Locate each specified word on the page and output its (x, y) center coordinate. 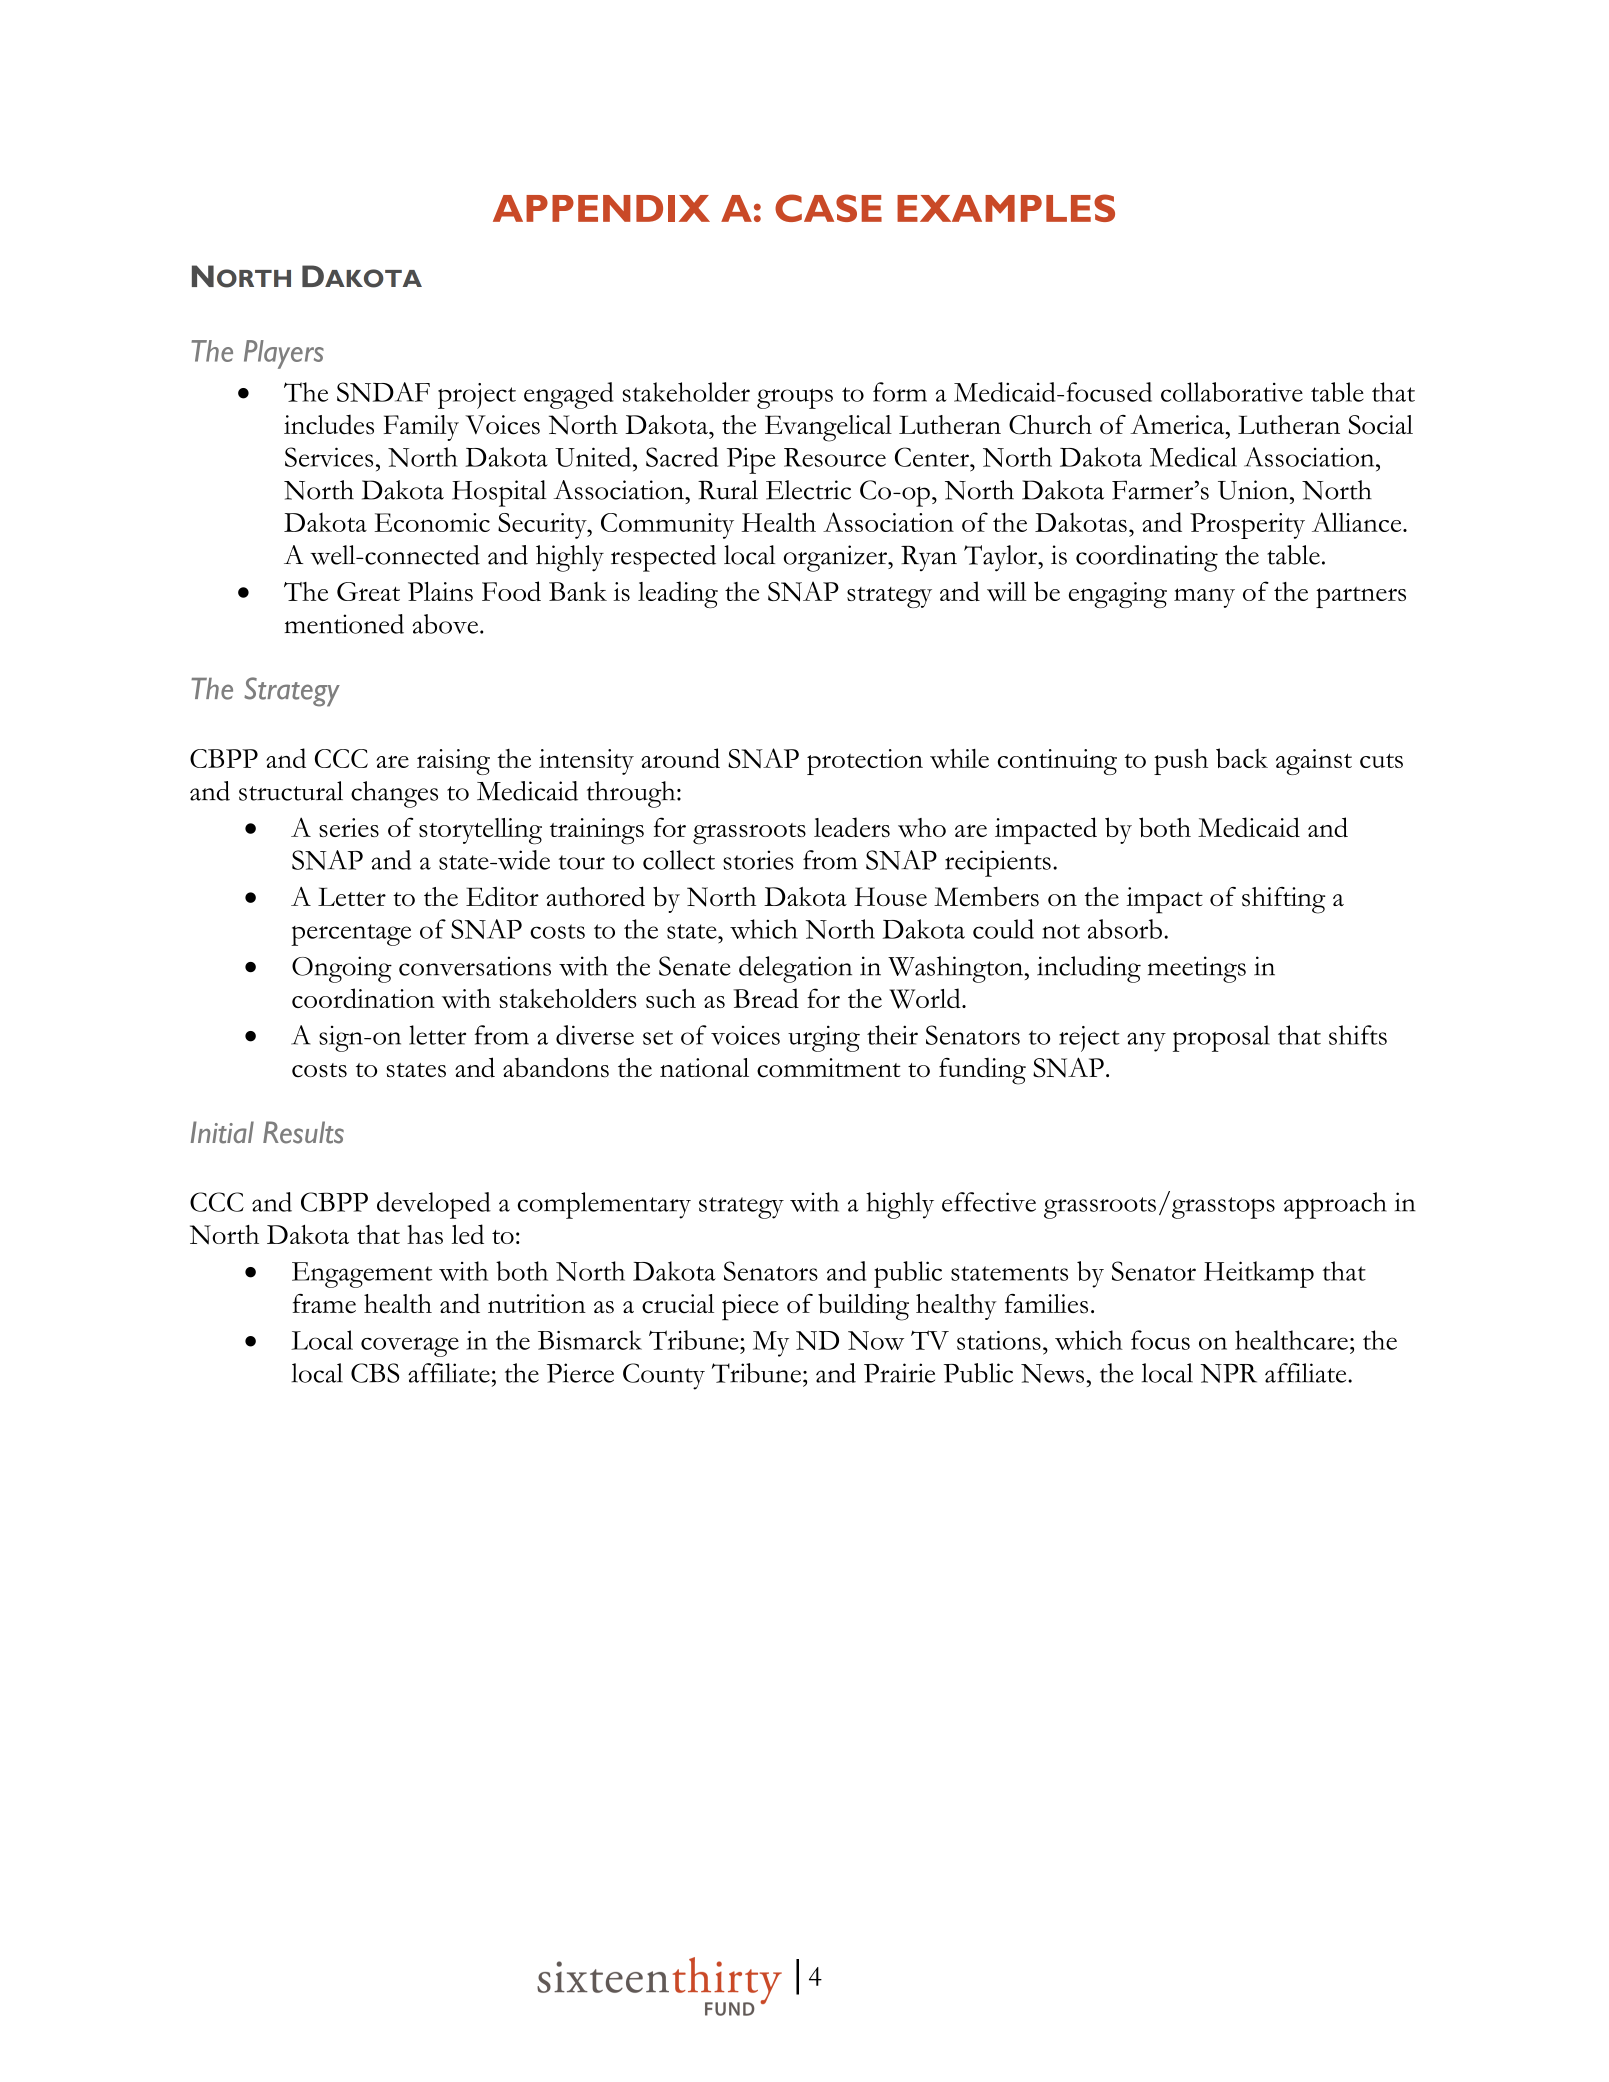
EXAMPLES (1006, 208)
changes (394, 794)
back (1242, 758)
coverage (410, 1347)
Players (284, 354)
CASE (828, 208)
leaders (852, 827)
